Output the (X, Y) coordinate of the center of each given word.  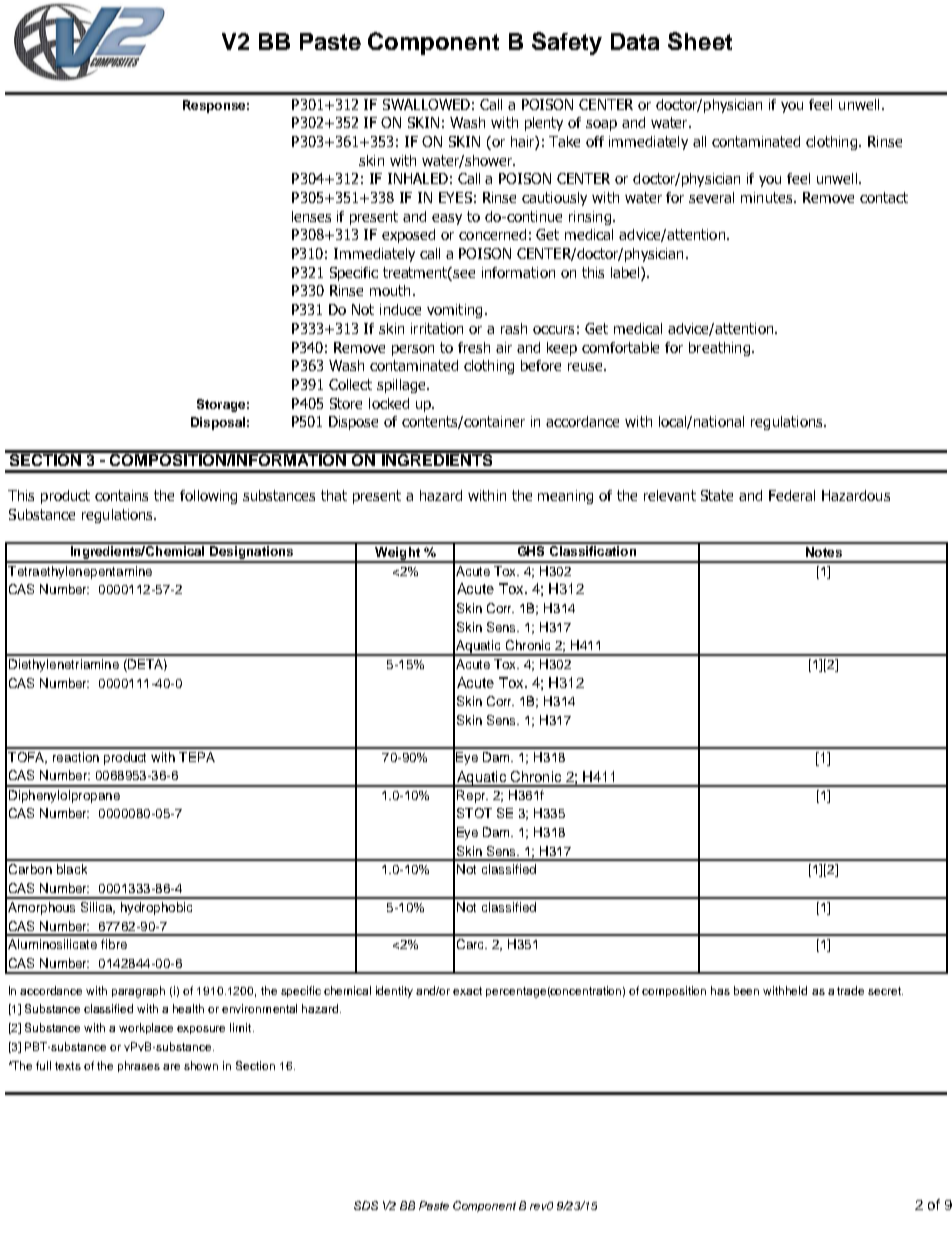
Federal (792, 495)
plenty (544, 124)
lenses (311, 216)
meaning (565, 497)
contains (121, 495)
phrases (139, 1066)
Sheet (700, 41)
